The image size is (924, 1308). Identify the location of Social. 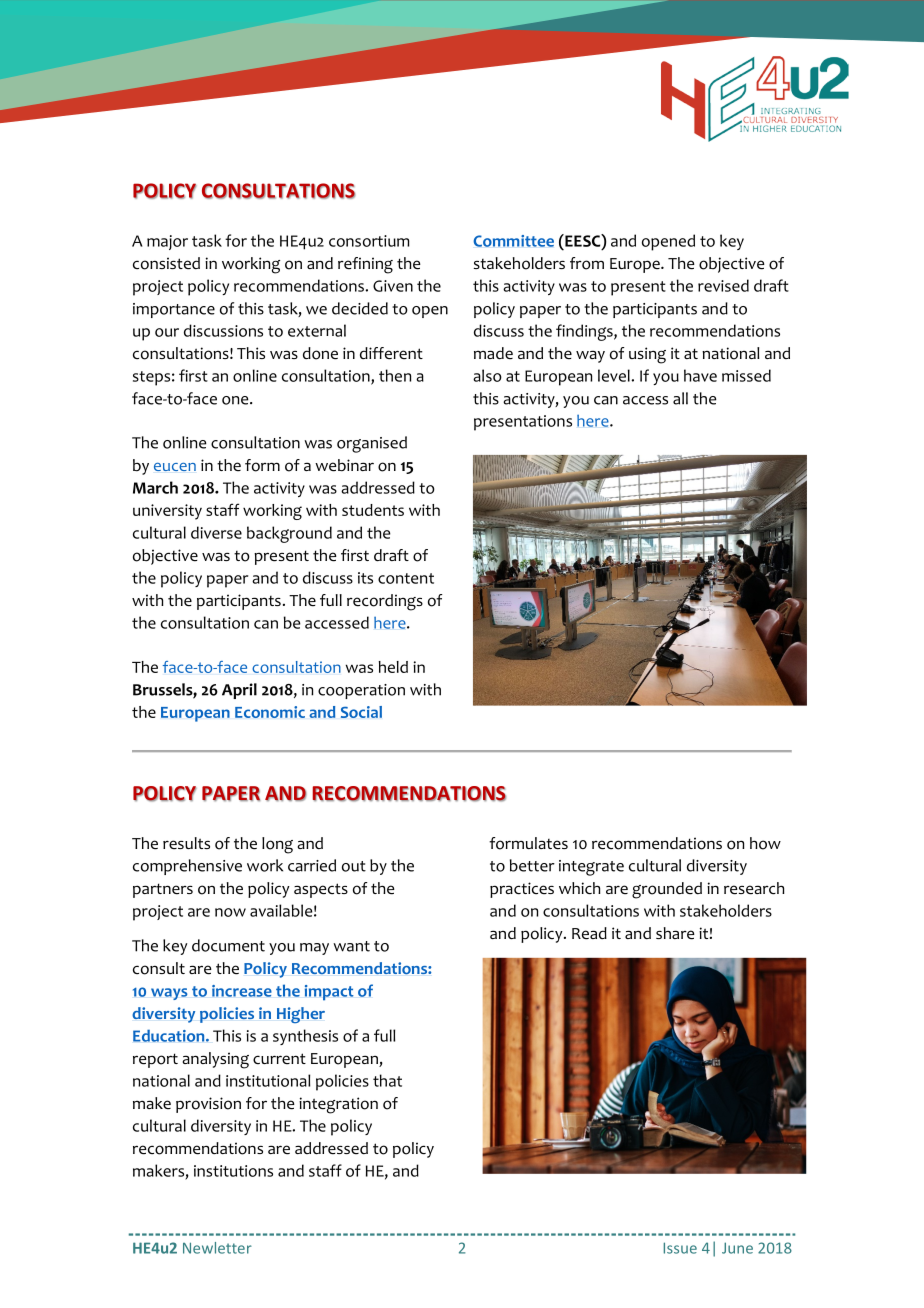
(361, 712).
